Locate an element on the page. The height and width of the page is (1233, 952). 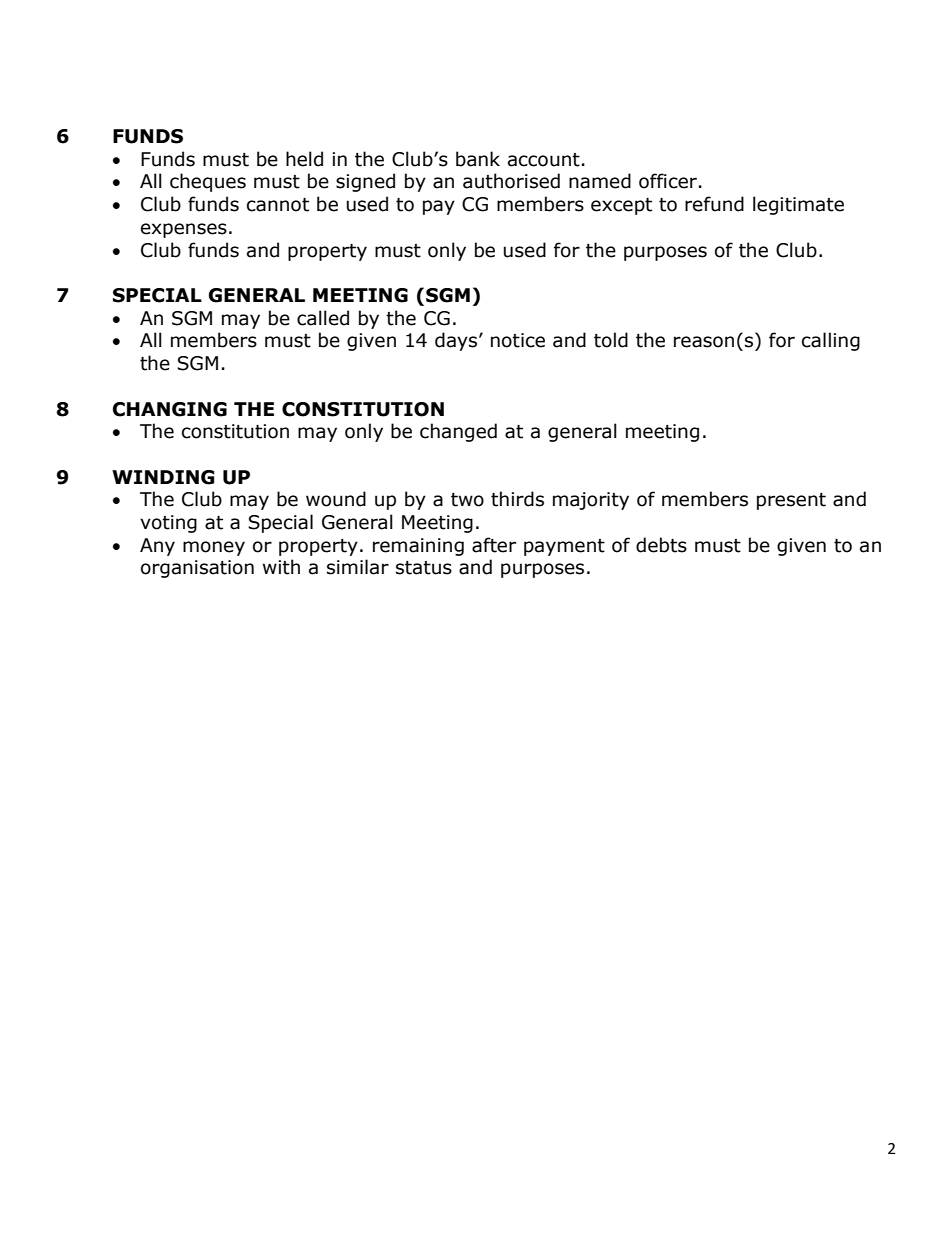
CHANGING is located at coordinates (170, 409).
